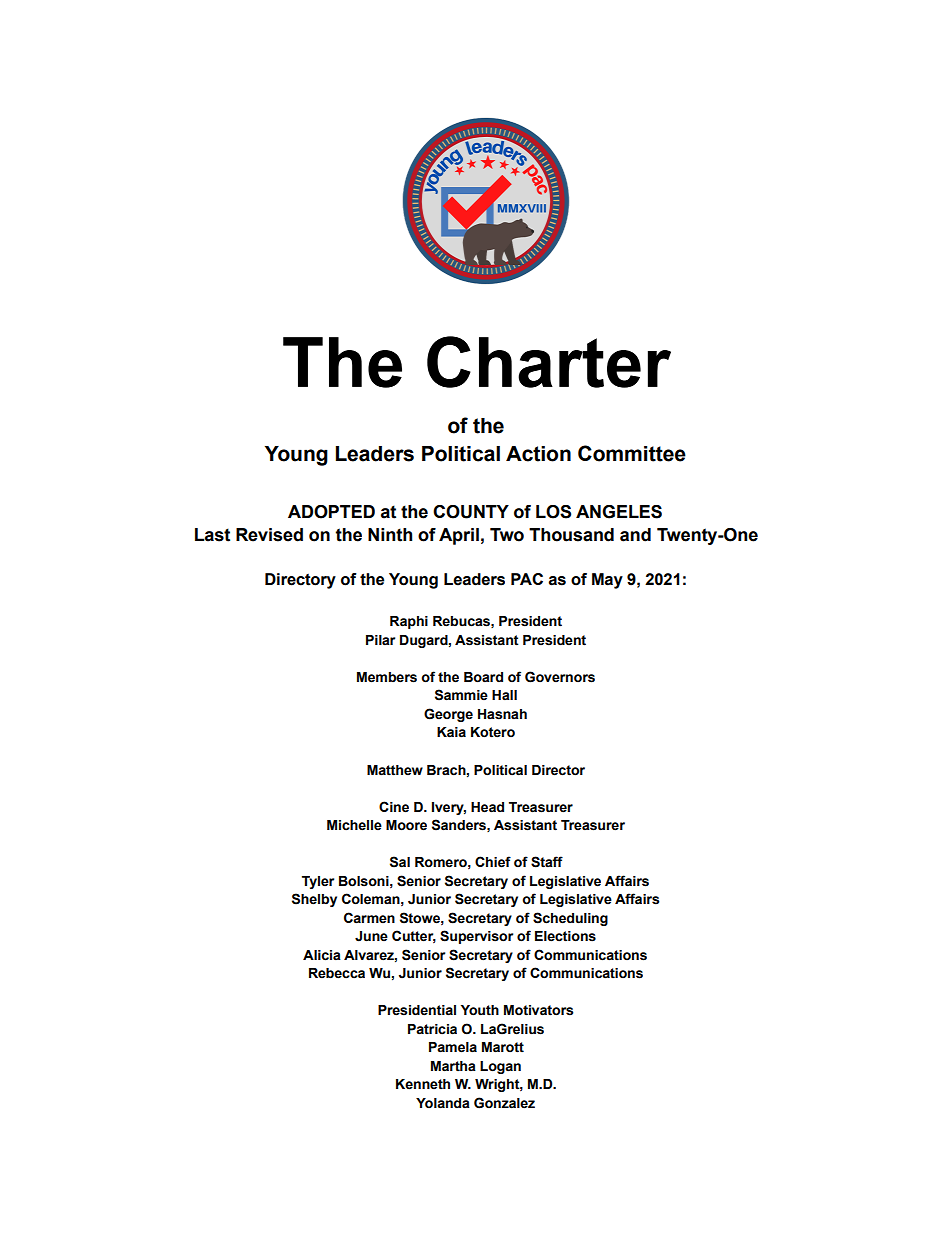 The height and width of the screenshot is (1233, 952). Describe the element at coordinates (549, 362) in the screenshot. I see `Charter` at that location.
